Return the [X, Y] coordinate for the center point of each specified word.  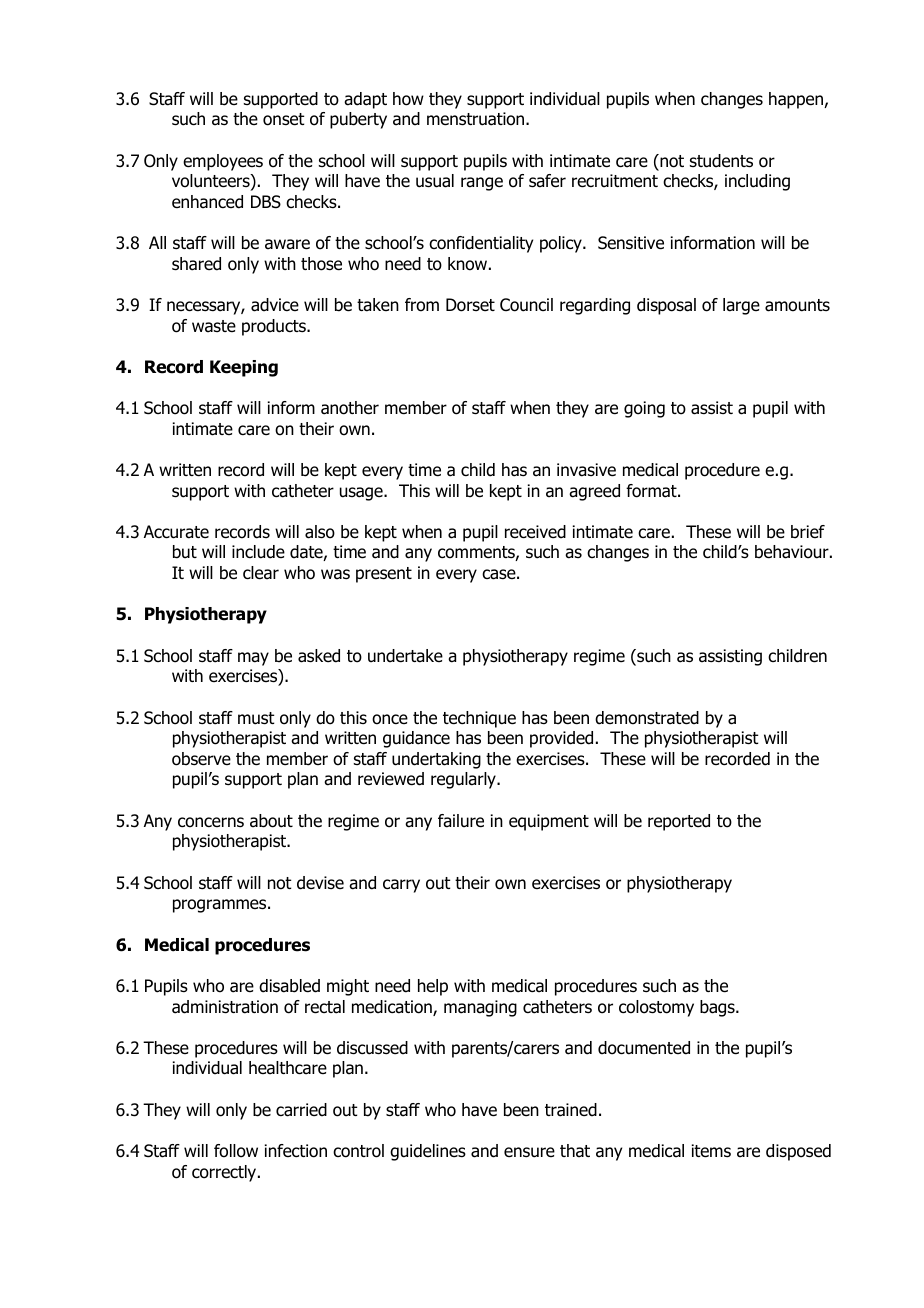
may [253, 659]
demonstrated [647, 718]
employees [223, 162]
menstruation [477, 119]
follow [236, 1151]
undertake [405, 656]
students [721, 161]
